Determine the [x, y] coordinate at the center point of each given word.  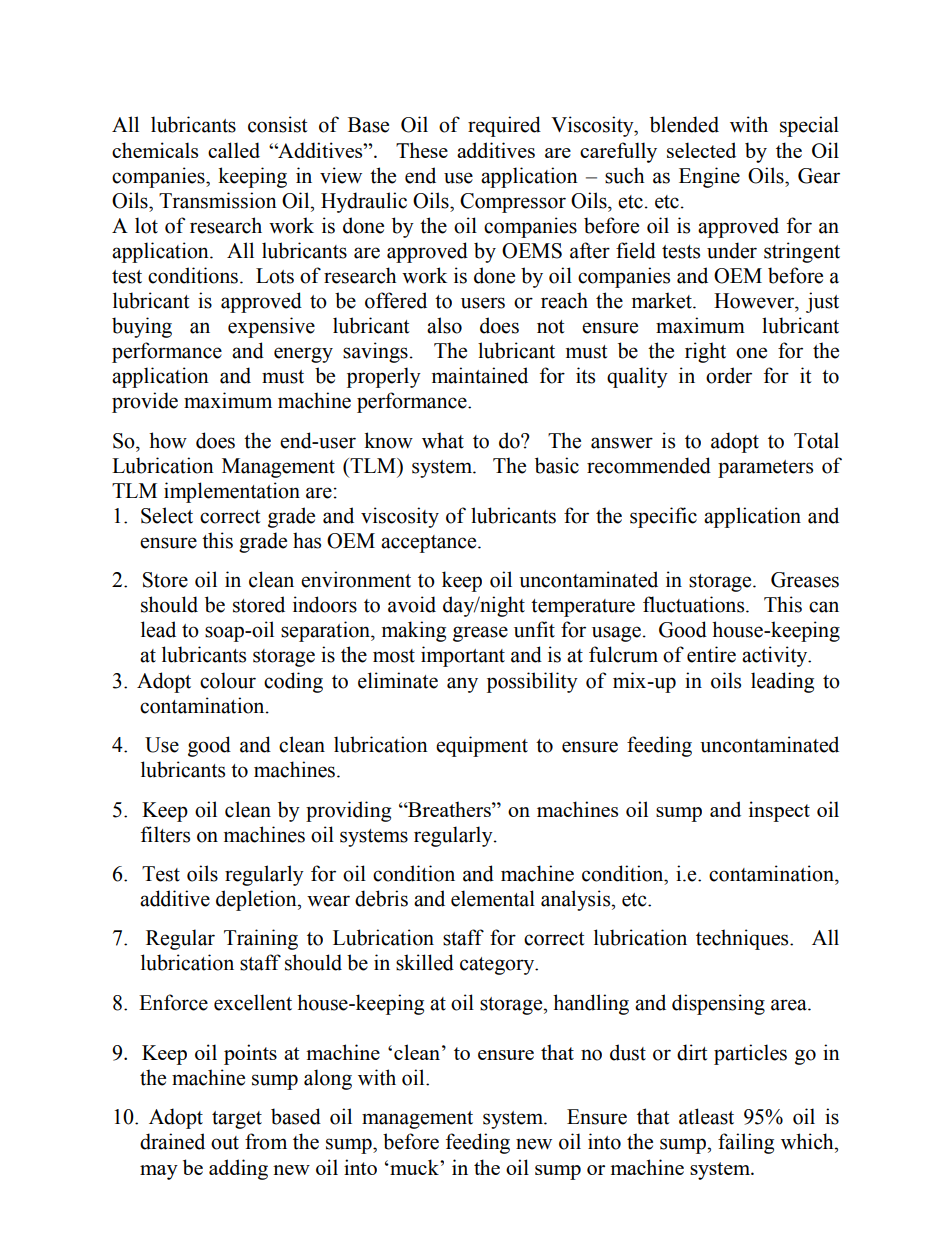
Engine [709, 177]
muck [414, 1167]
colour [228, 680]
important [463, 656]
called [234, 150]
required [504, 126]
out [225, 1143]
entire [711, 654]
